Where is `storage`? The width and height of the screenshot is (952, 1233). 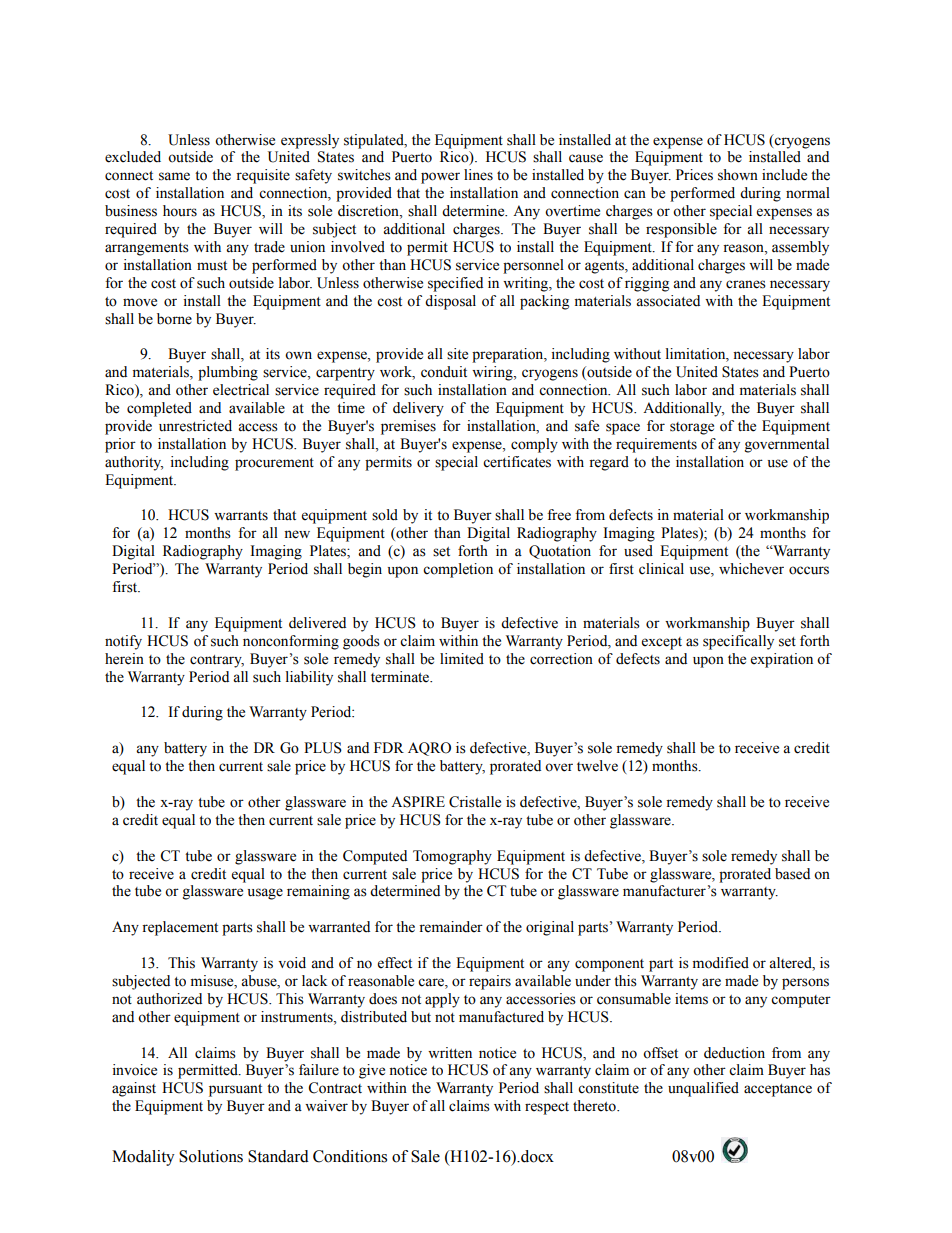 storage is located at coordinates (692, 428).
